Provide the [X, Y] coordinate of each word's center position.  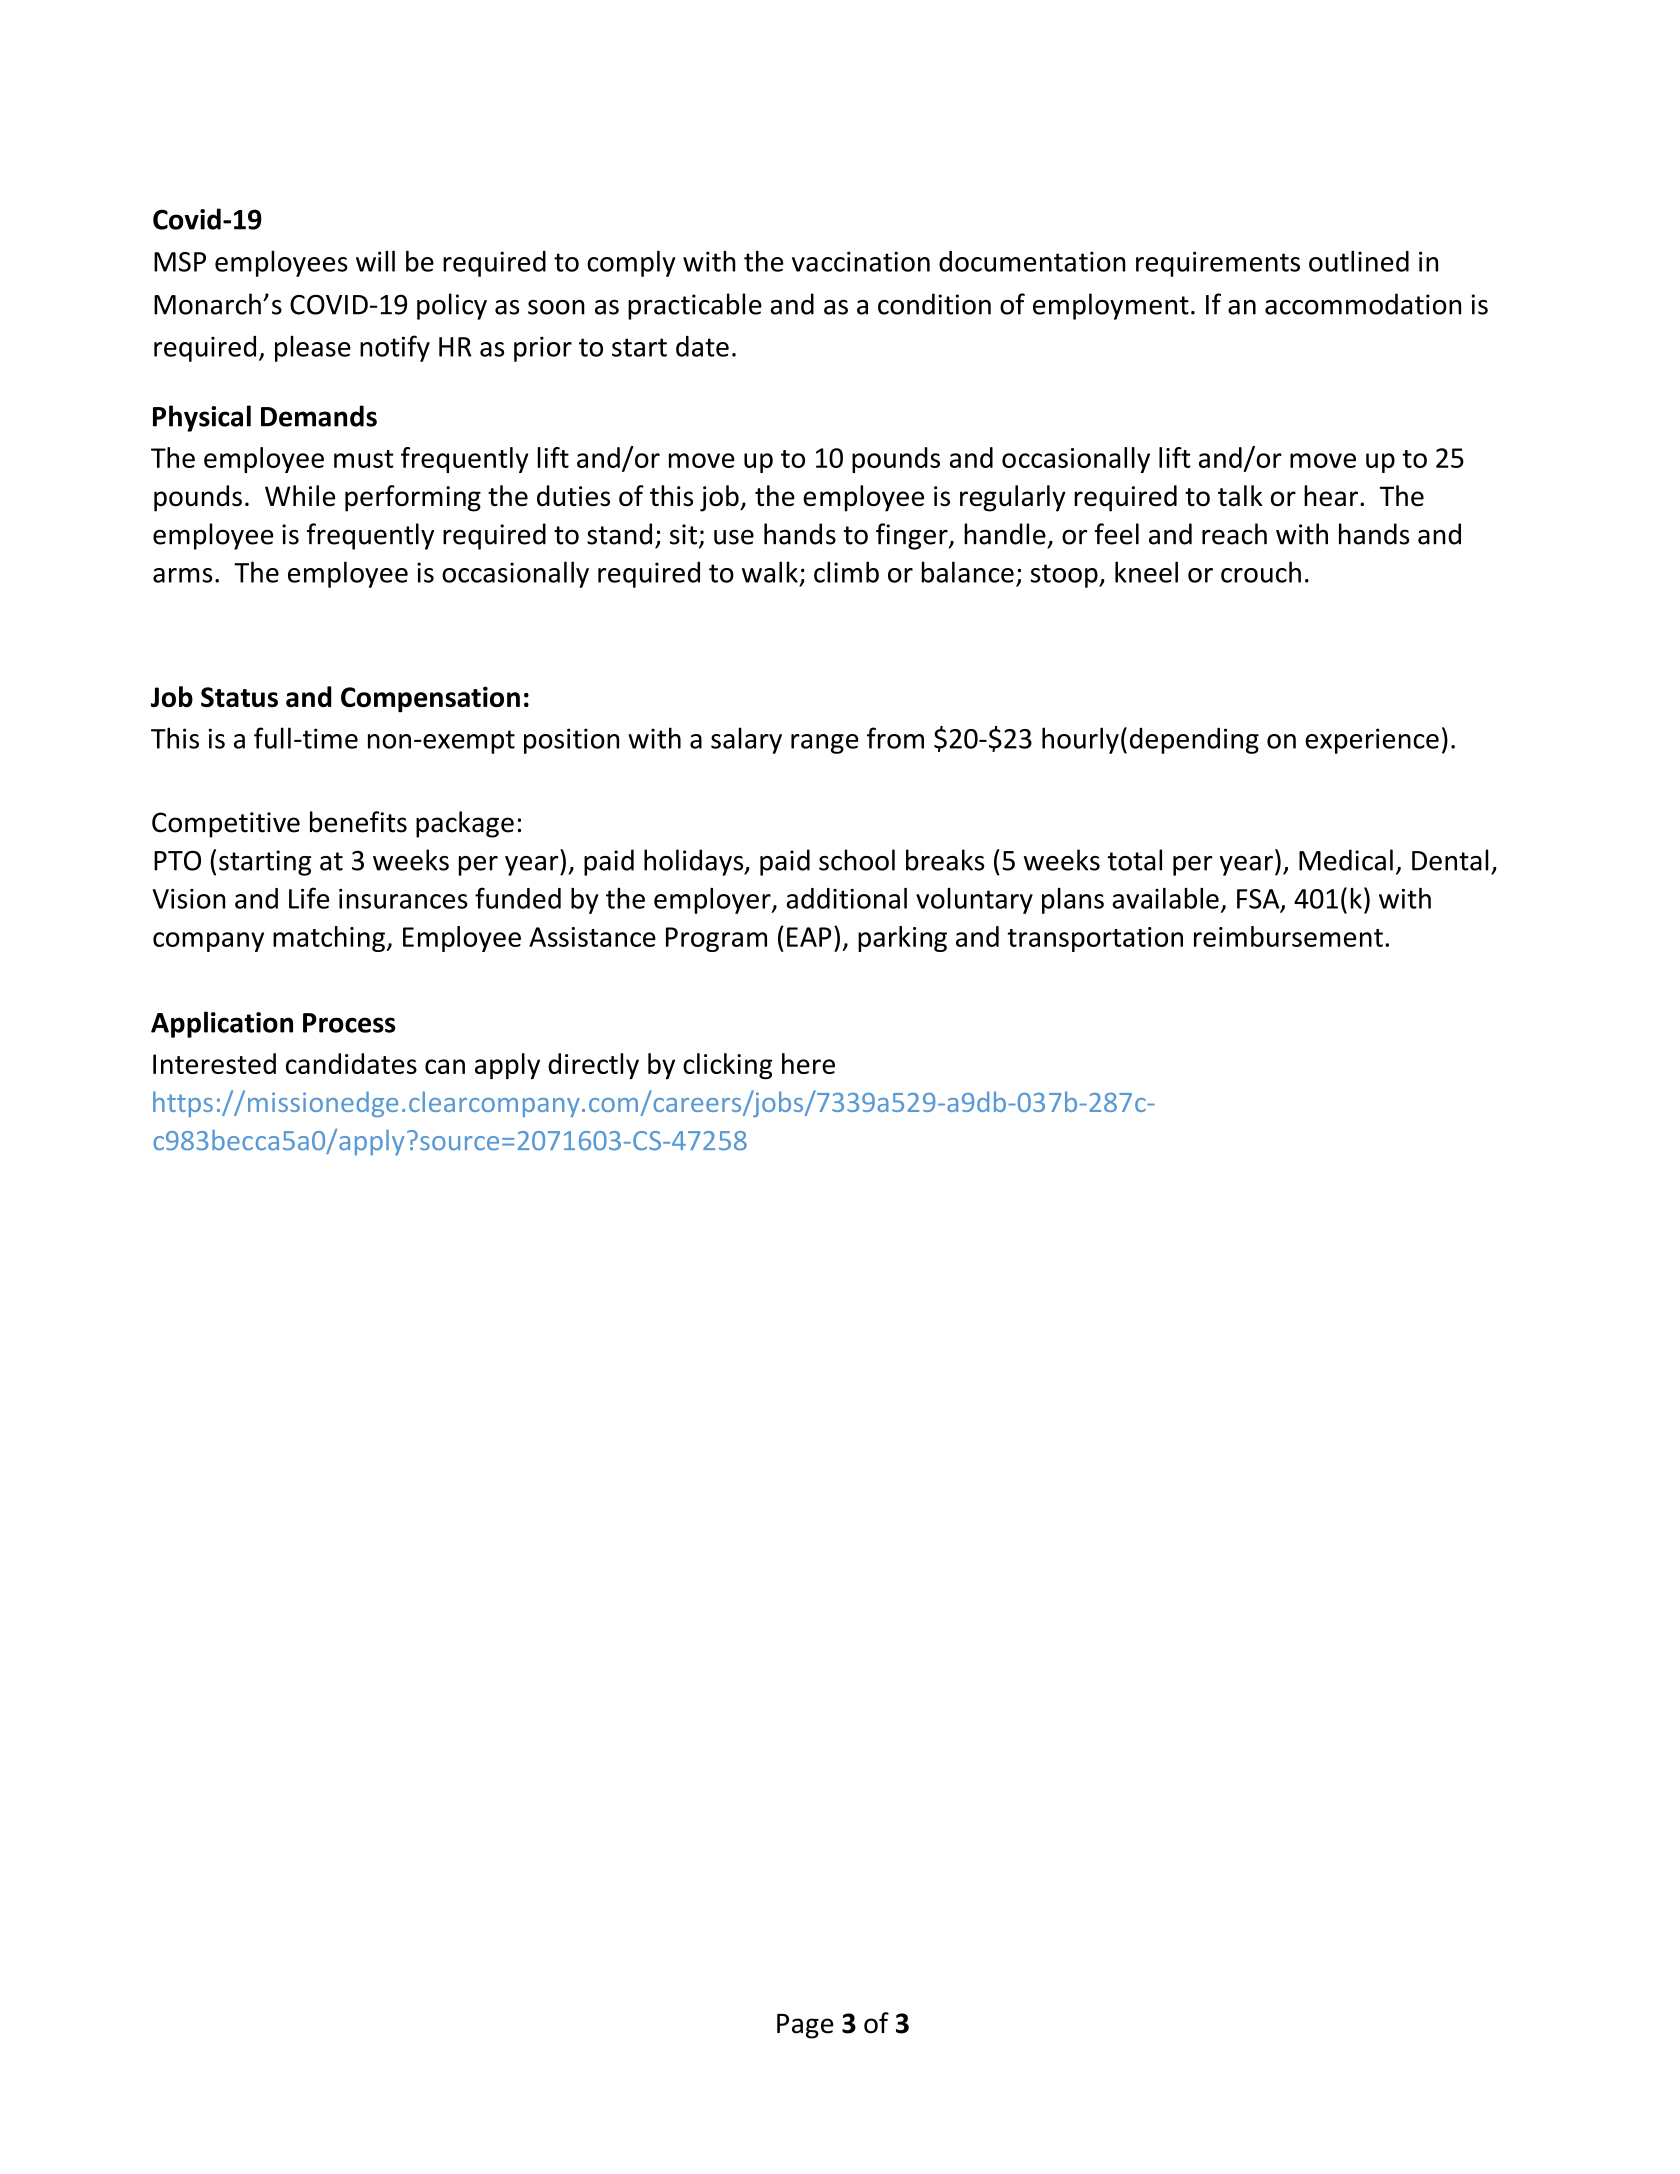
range [825, 744]
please [313, 348]
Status [239, 697]
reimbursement [1288, 936]
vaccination [861, 261]
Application [222, 1024]
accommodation [1363, 304]
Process [349, 1023]
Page [805, 2026]
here [808, 1063]
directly [593, 1066]
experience [1372, 741]
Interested [214, 1063]
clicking [727, 1066]
